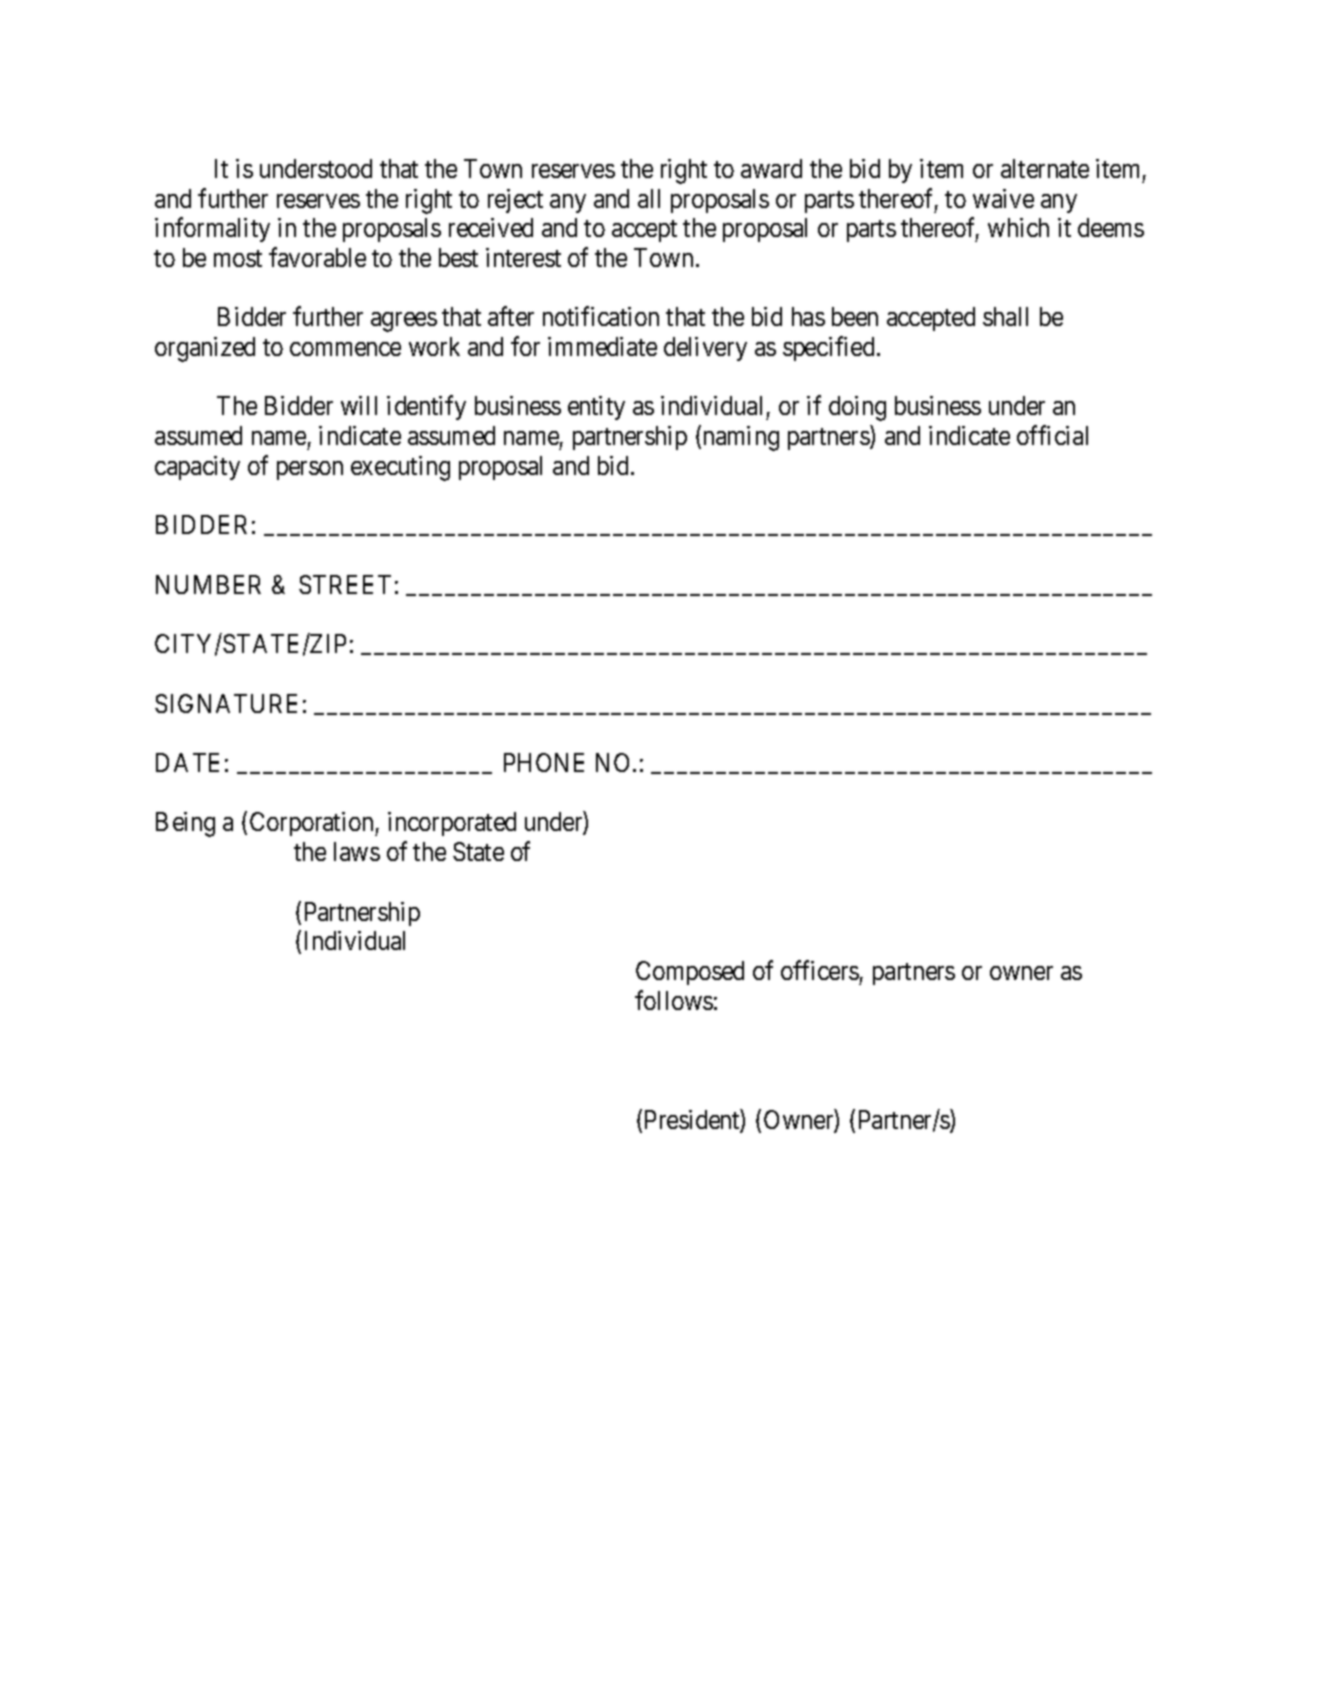 The width and height of the document is (1317, 1705). I want to click on laws, so click(357, 851).
